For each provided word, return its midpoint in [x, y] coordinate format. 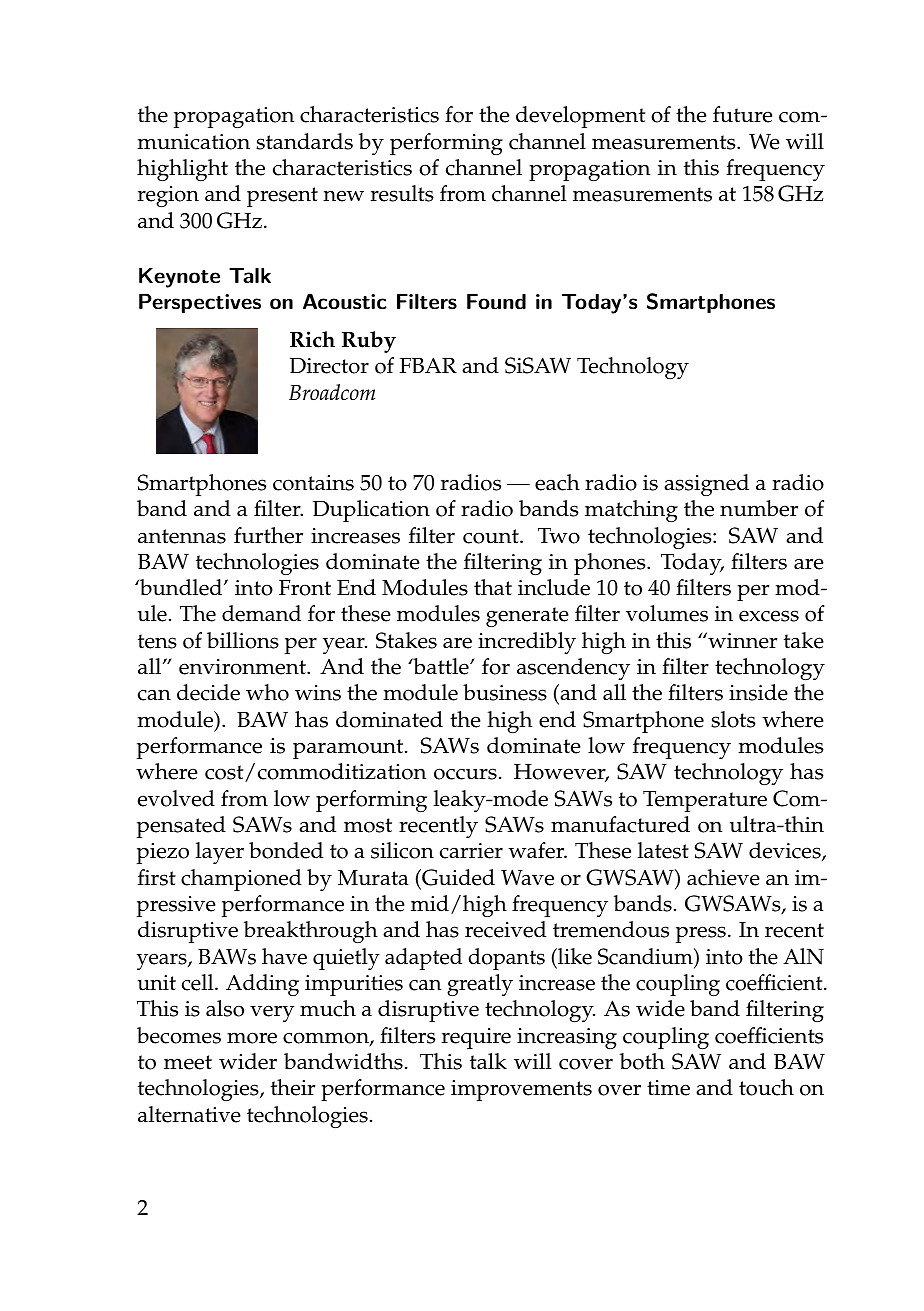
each [557, 482]
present [282, 197]
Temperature [705, 801]
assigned [706, 485]
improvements [521, 1090]
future [742, 114]
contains [313, 483]
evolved [176, 798]
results [402, 193]
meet [188, 1062]
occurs [465, 774]
